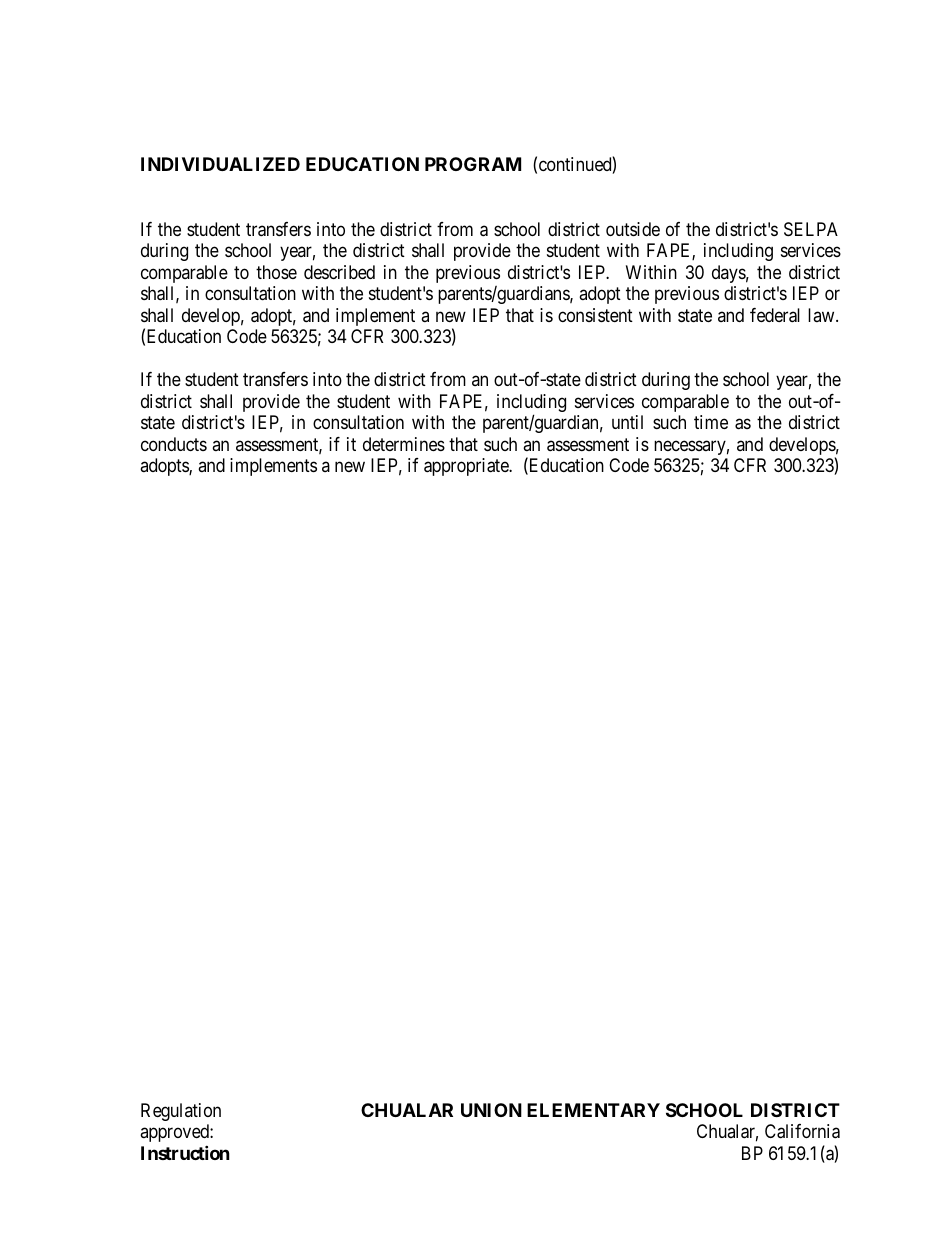 The image size is (952, 1233). I want to click on conducts, so click(174, 444).
